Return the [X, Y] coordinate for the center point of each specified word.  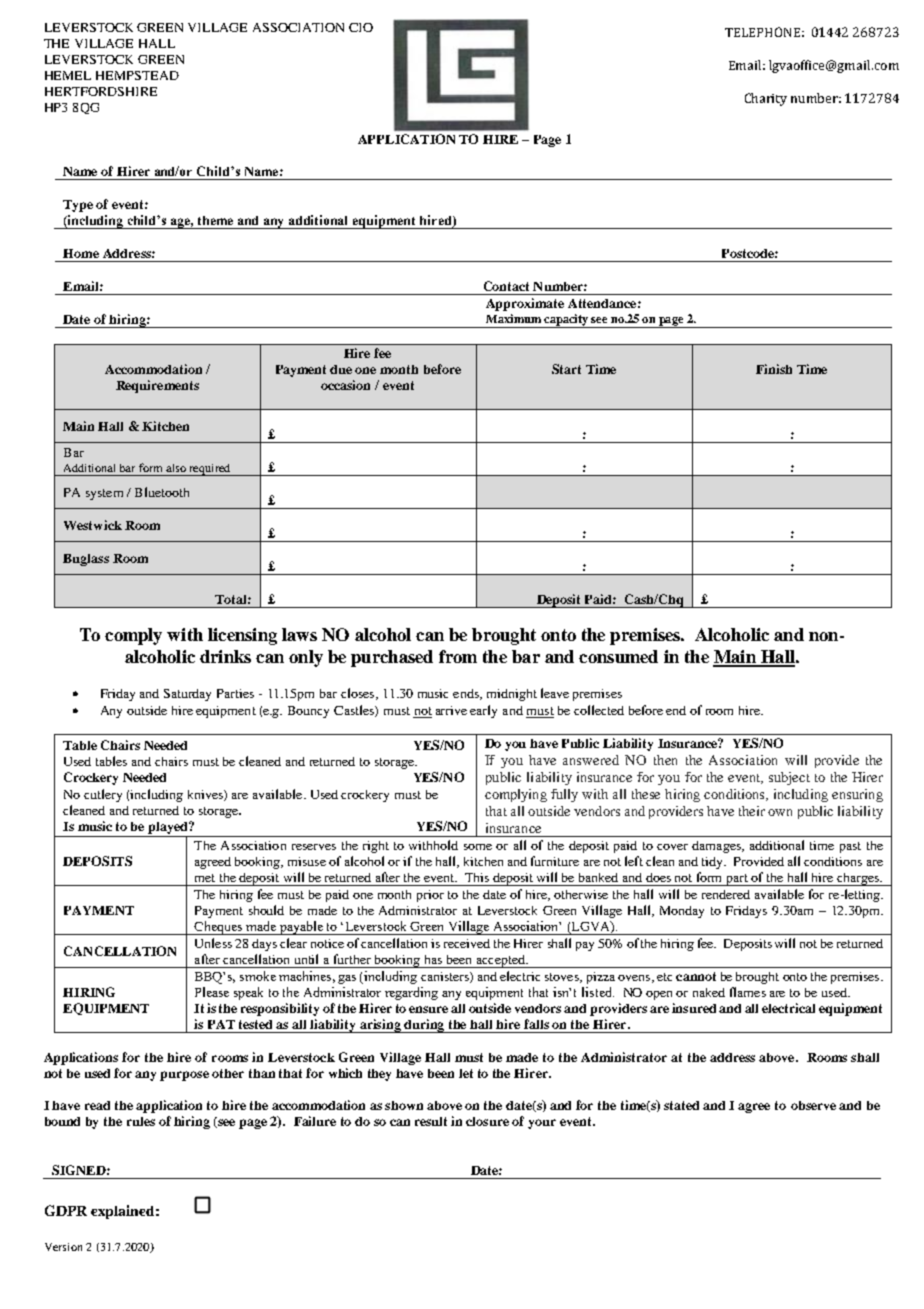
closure [487, 1121]
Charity [766, 99]
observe [813, 1105]
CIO [361, 27]
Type [78, 206]
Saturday [187, 695]
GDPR [66, 1210]
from [458, 656]
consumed [618, 656]
